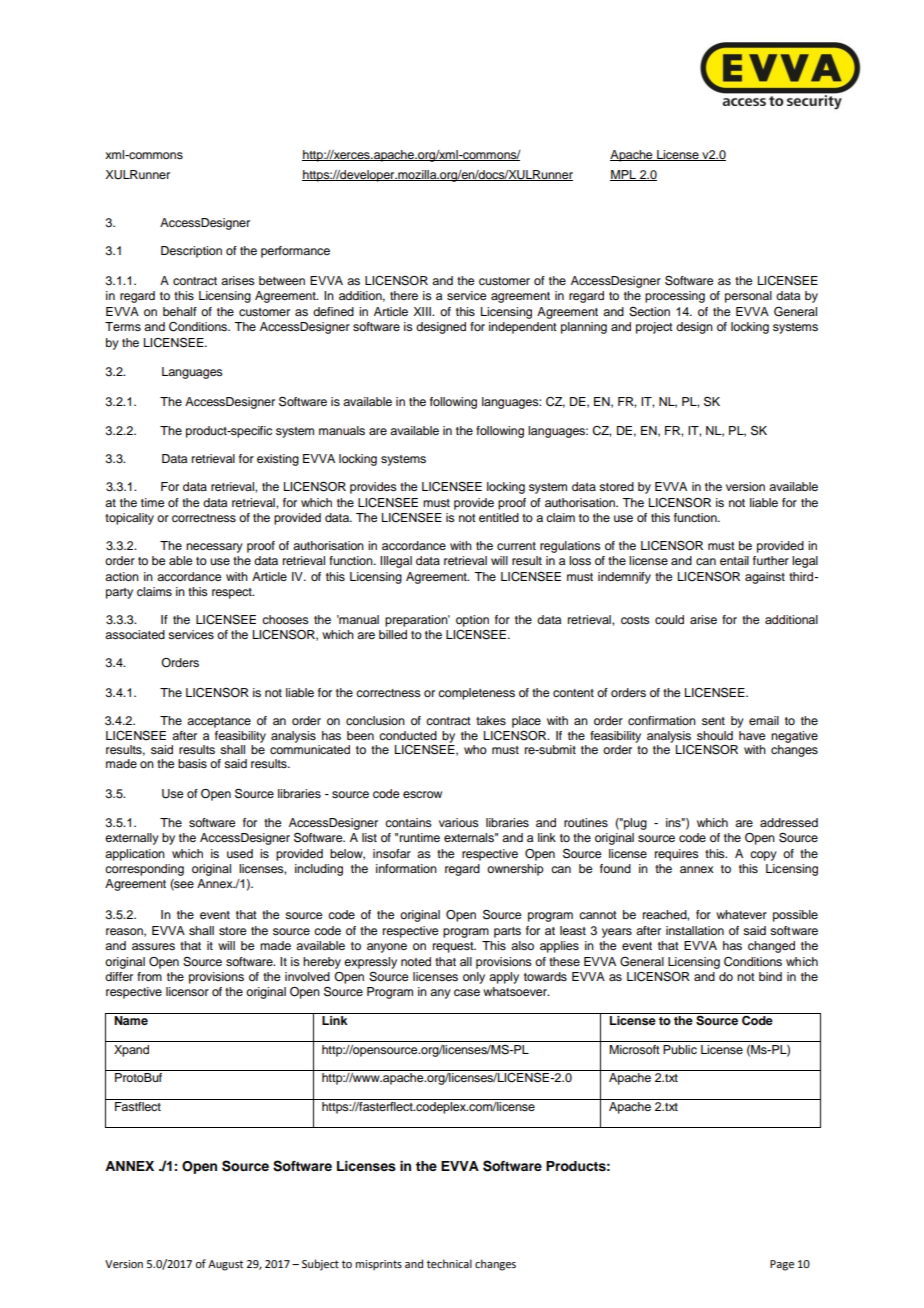  I want to click on who, so click(475, 749).
